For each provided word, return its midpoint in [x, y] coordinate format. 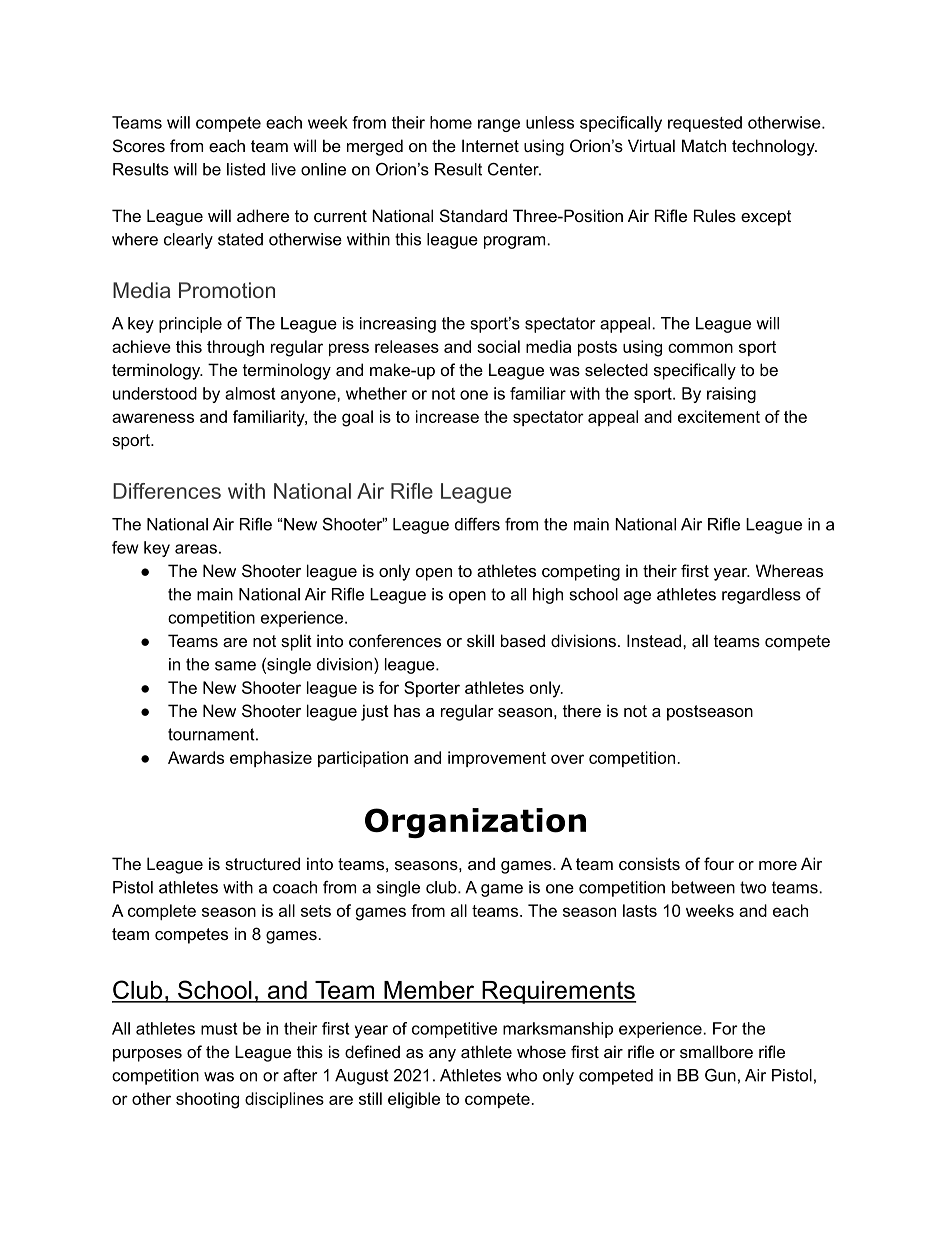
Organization [475, 823]
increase [447, 416]
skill [480, 640]
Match [704, 145]
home [451, 122]
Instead [654, 640]
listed [246, 169]
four [719, 863]
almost [250, 393]
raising [731, 395]
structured [262, 863]
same [235, 666]
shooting [207, 1100]
